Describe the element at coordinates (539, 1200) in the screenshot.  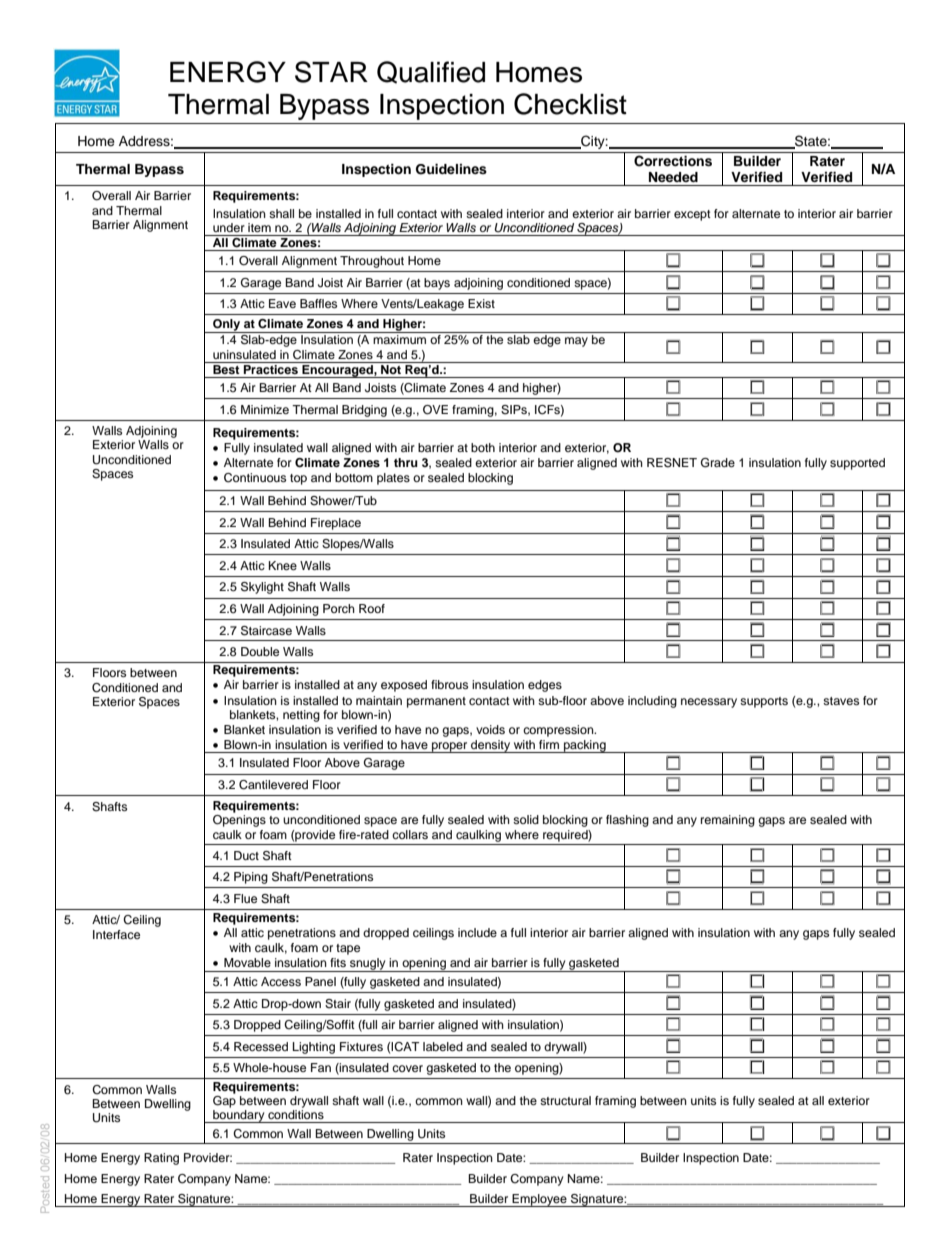
I see `Employee` at that location.
